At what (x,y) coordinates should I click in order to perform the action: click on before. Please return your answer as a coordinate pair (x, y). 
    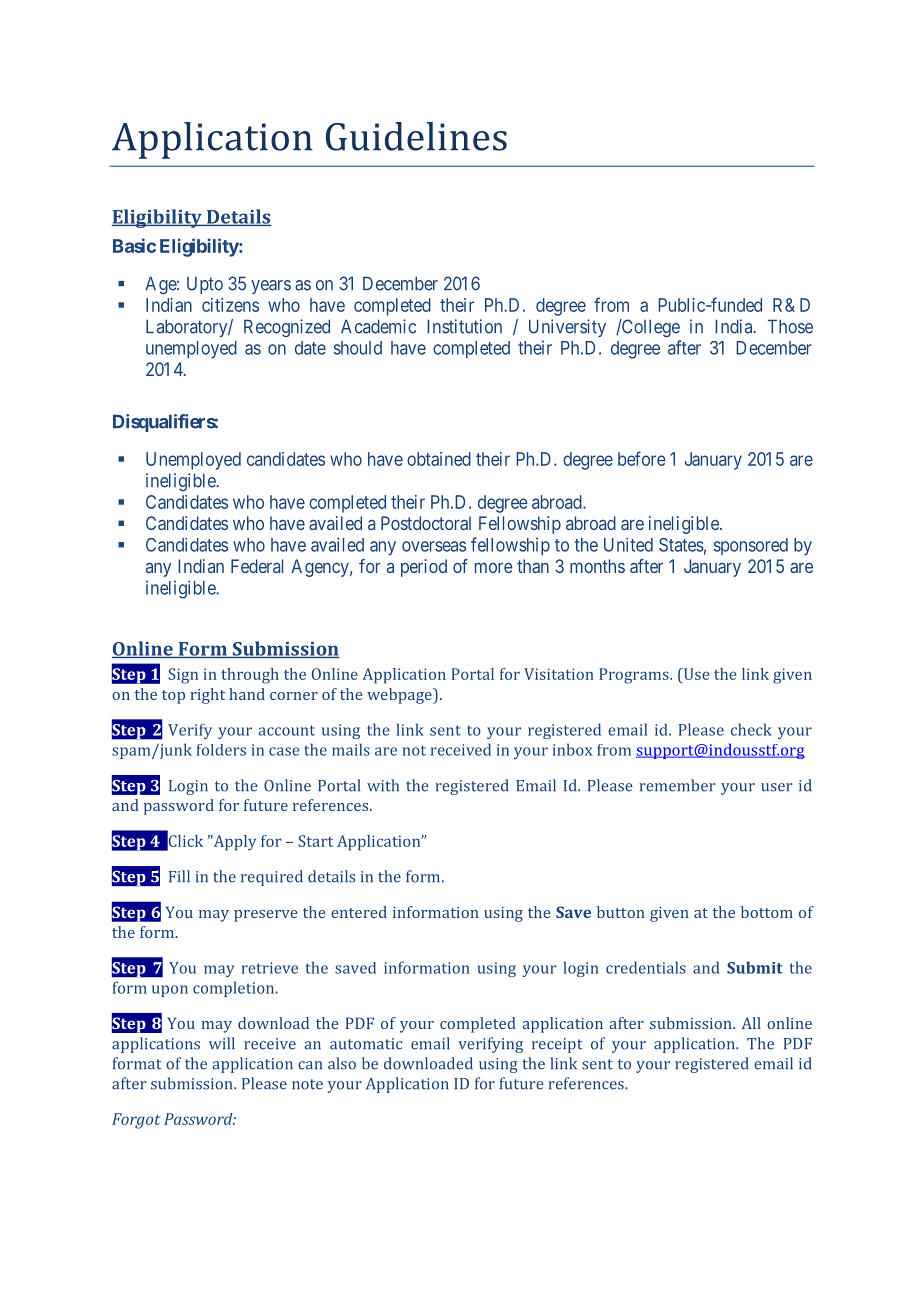
    Looking at the image, I should click on (642, 458).
